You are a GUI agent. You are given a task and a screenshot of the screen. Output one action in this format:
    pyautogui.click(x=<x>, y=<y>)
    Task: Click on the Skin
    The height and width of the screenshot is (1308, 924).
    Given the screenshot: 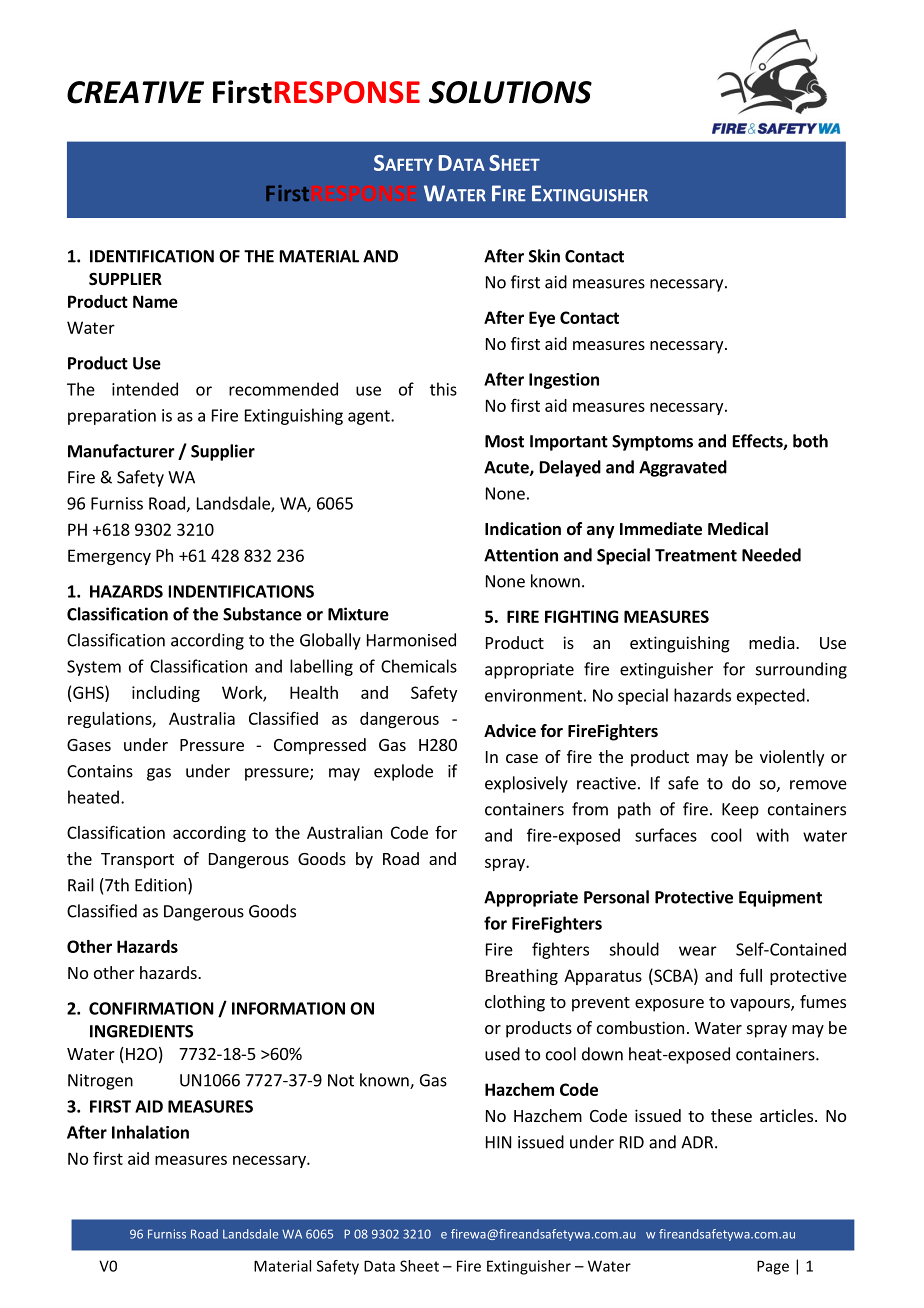 What is the action you would take?
    pyautogui.click(x=544, y=256)
